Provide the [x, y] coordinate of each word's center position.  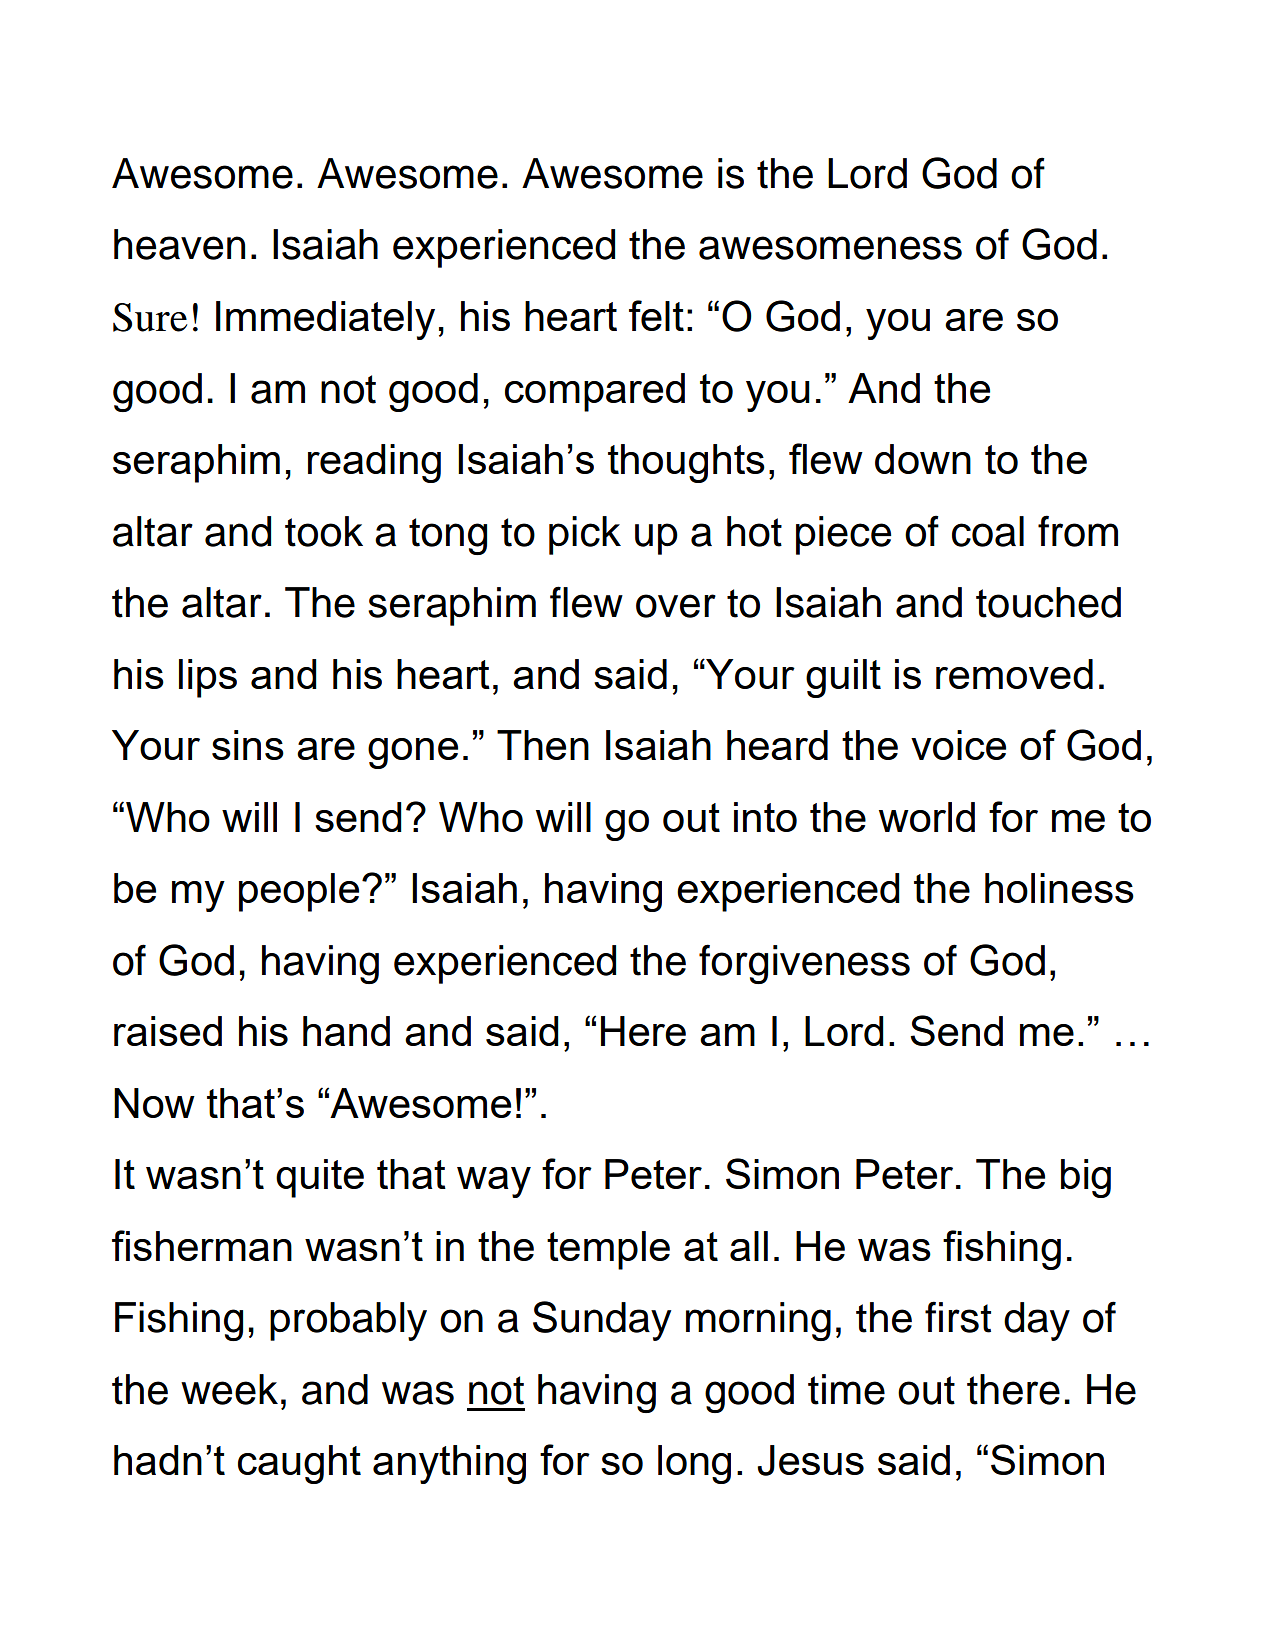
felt [656, 315]
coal [988, 531]
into [765, 817]
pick [585, 535]
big [1086, 1178]
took [324, 531]
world [927, 817]
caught [299, 1464]
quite [320, 1178]
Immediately [325, 320]
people [299, 892]
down [923, 459]
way [494, 1182]
